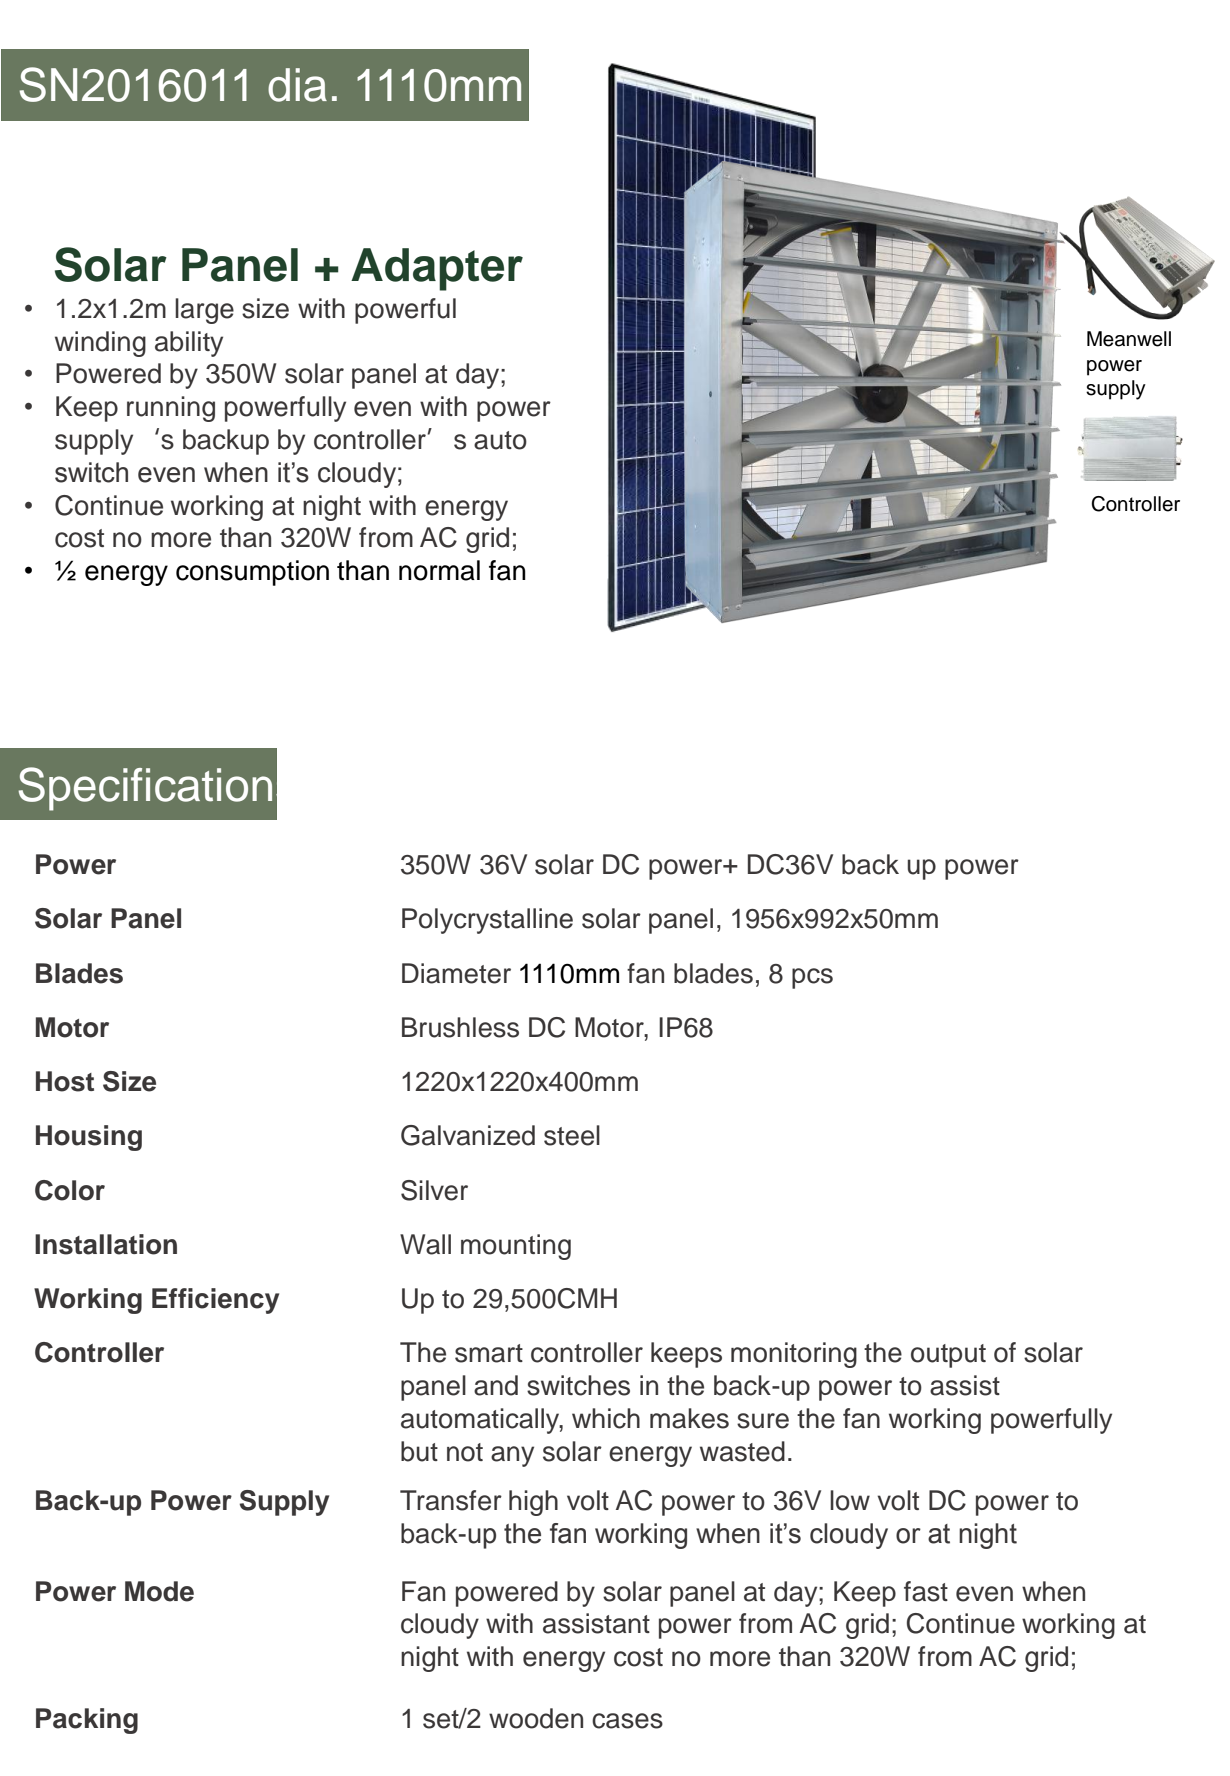 Image resolution: width=1230 pixels, height=1776 pixels. I want to click on monitoring, so click(794, 1355).
